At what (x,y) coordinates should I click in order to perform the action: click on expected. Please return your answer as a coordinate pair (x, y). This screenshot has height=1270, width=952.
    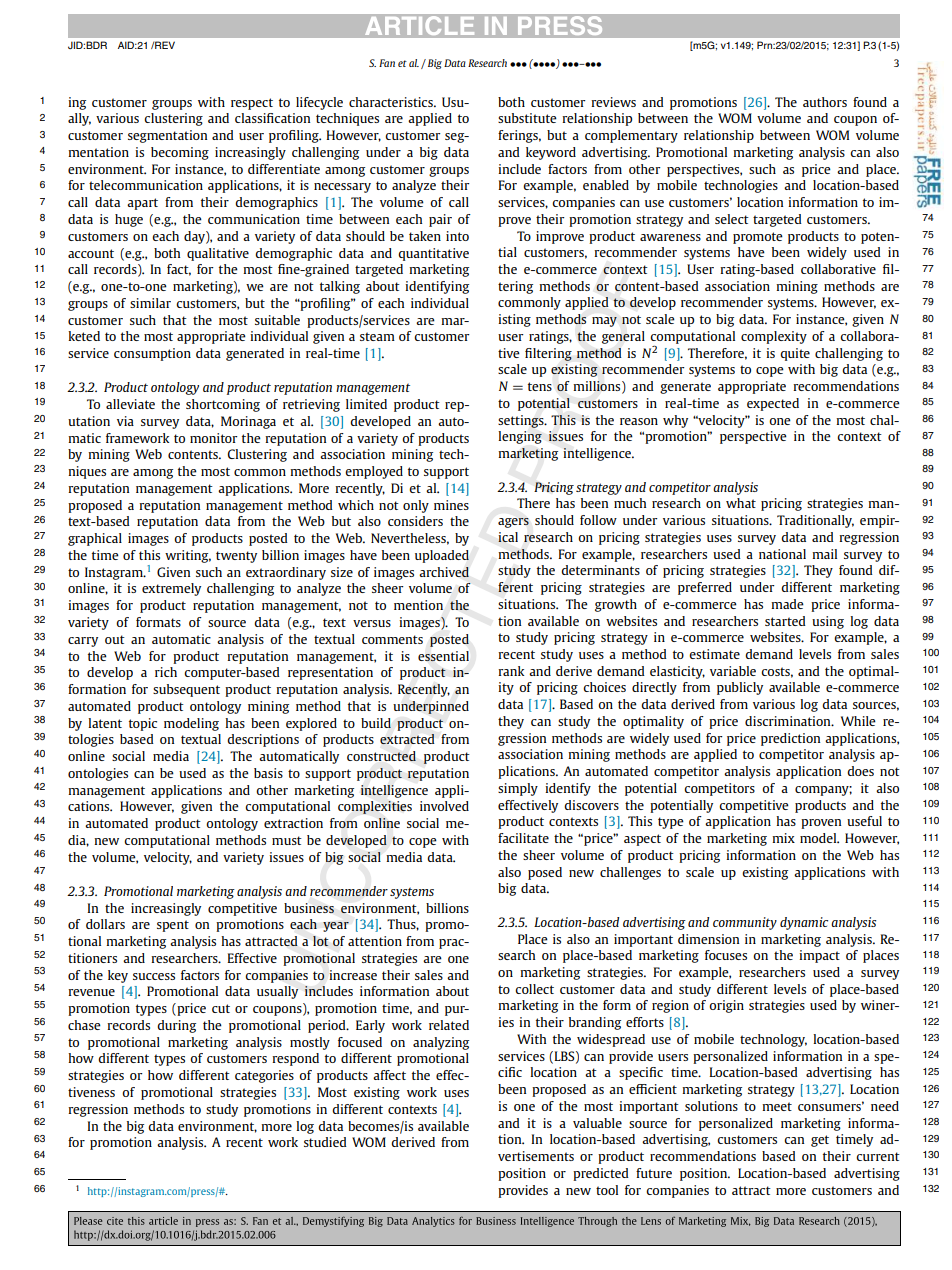
    Looking at the image, I should click on (773, 404).
